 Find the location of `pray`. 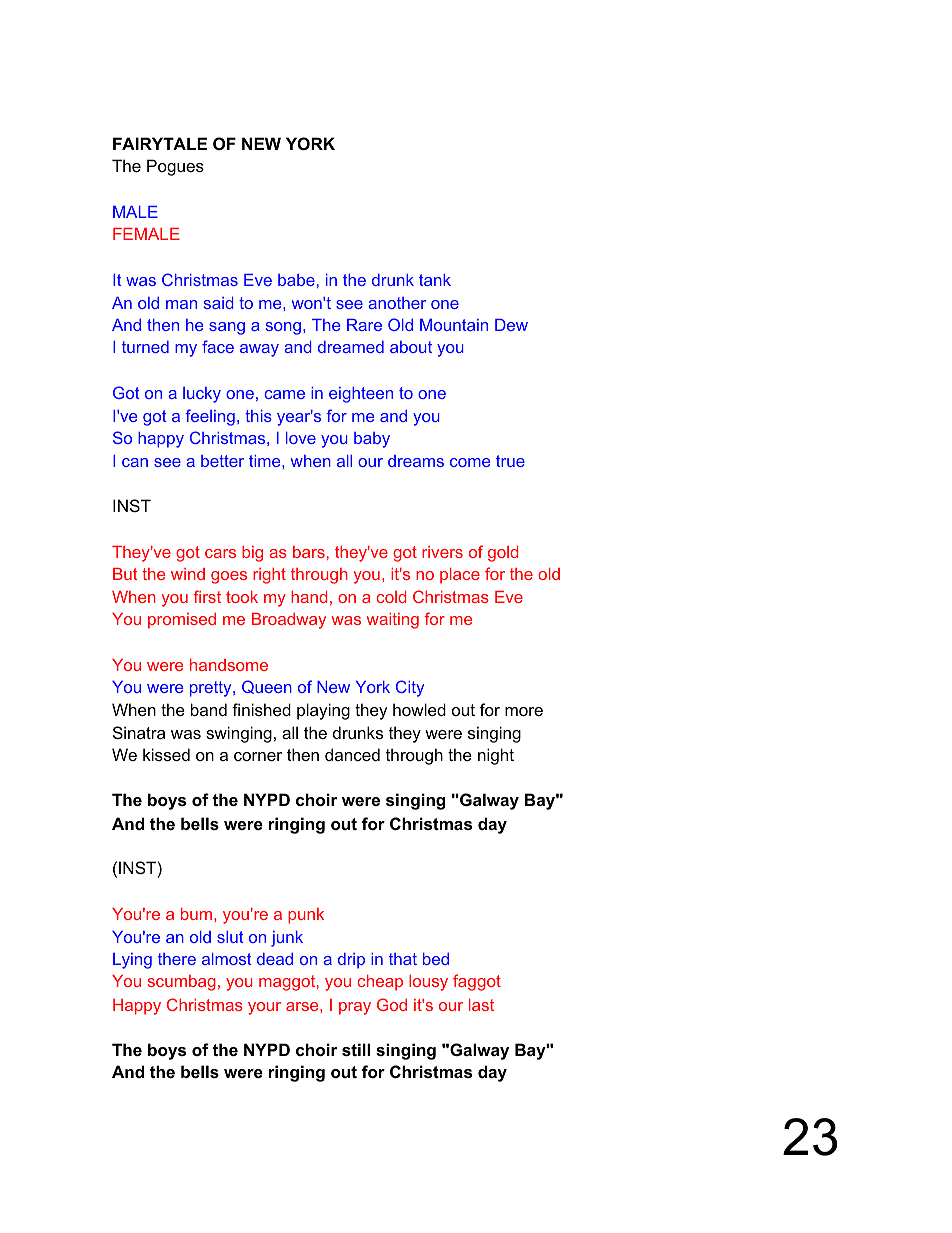

pray is located at coordinates (355, 1008).
